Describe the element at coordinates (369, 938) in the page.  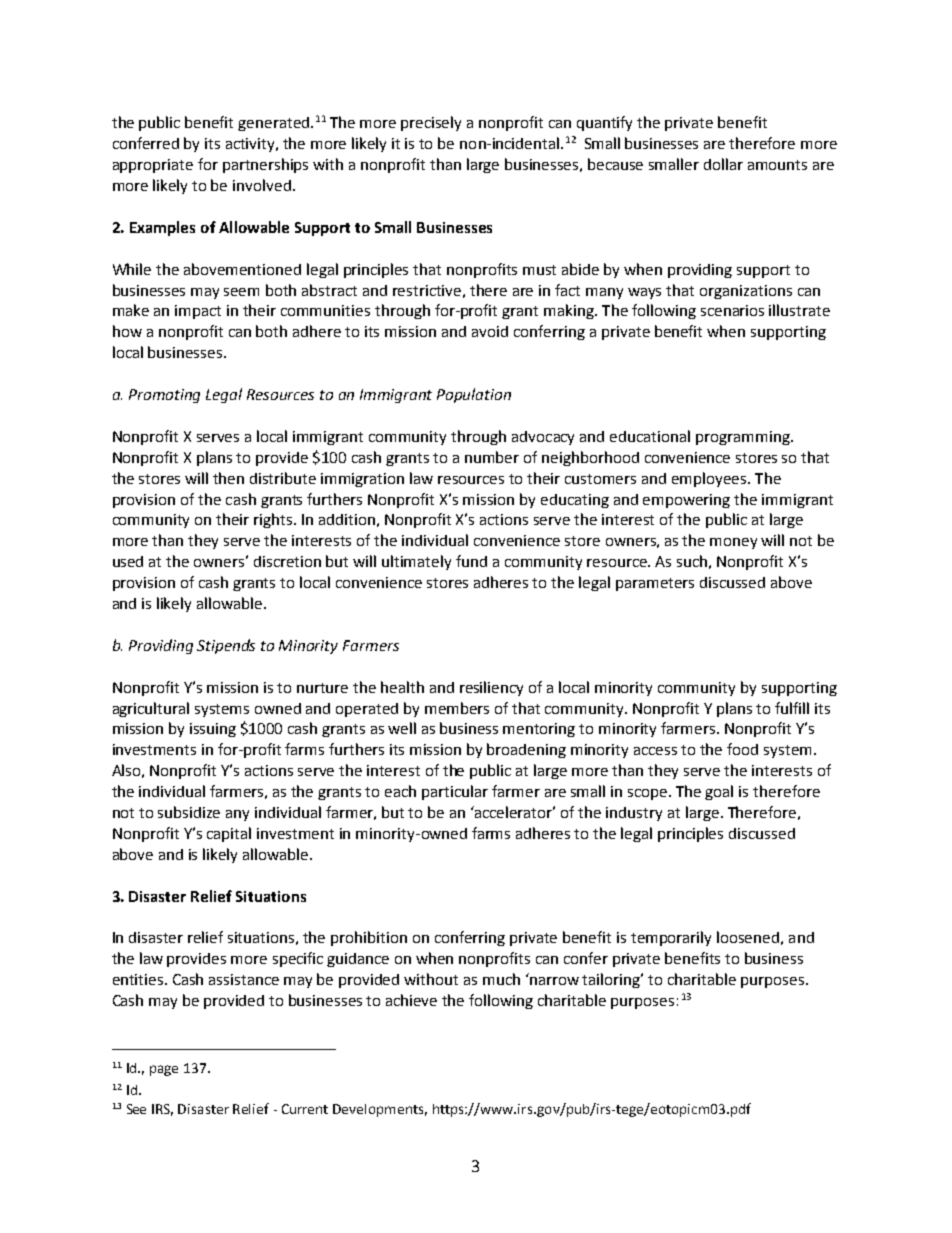
I see `prohibition` at that location.
